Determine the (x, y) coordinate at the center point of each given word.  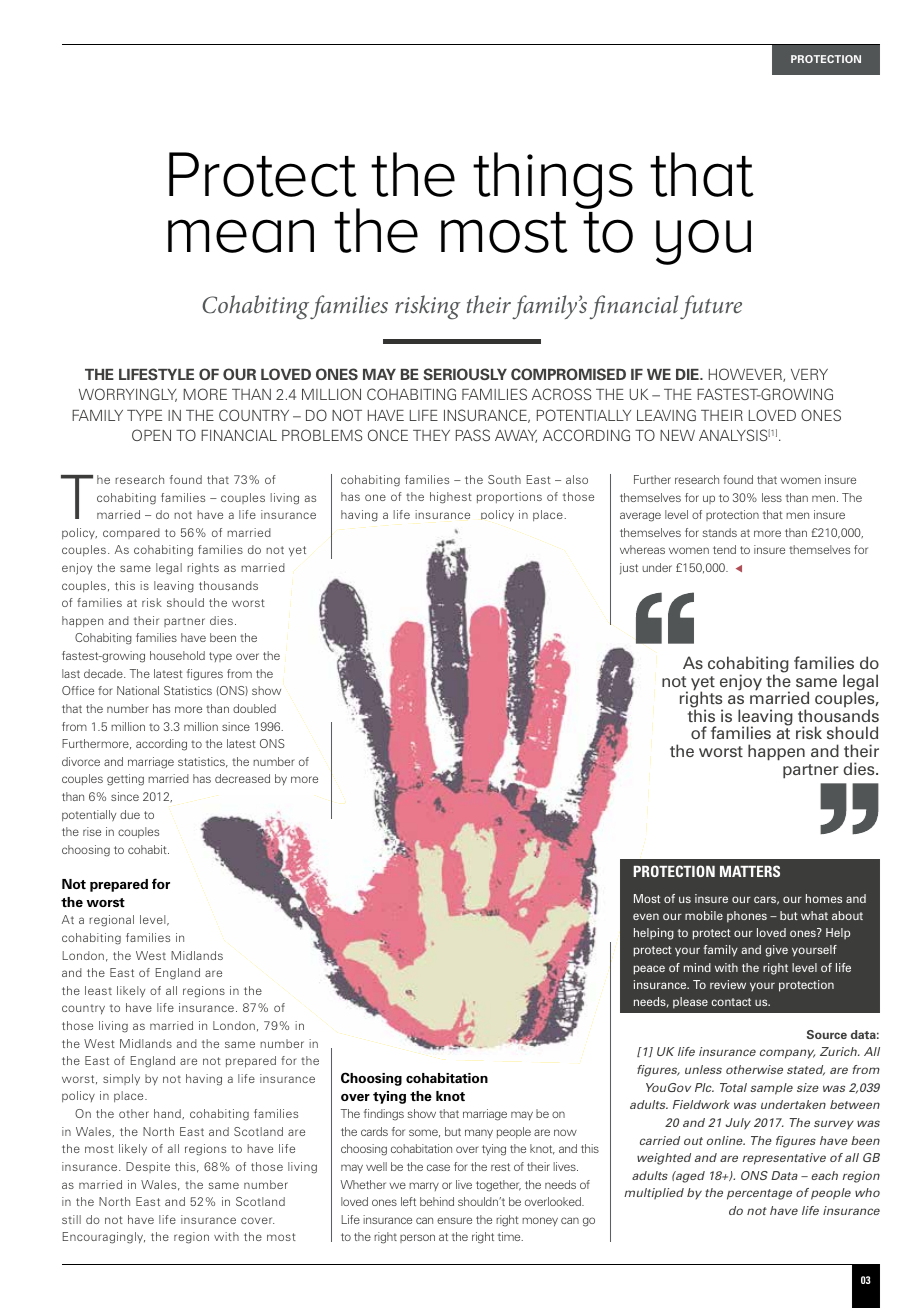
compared (131, 533)
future (711, 307)
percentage (759, 1194)
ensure (454, 1220)
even (646, 916)
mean (241, 236)
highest (451, 498)
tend (724, 549)
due (130, 814)
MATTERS (750, 871)
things (553, 180)
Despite (148, 1167)
